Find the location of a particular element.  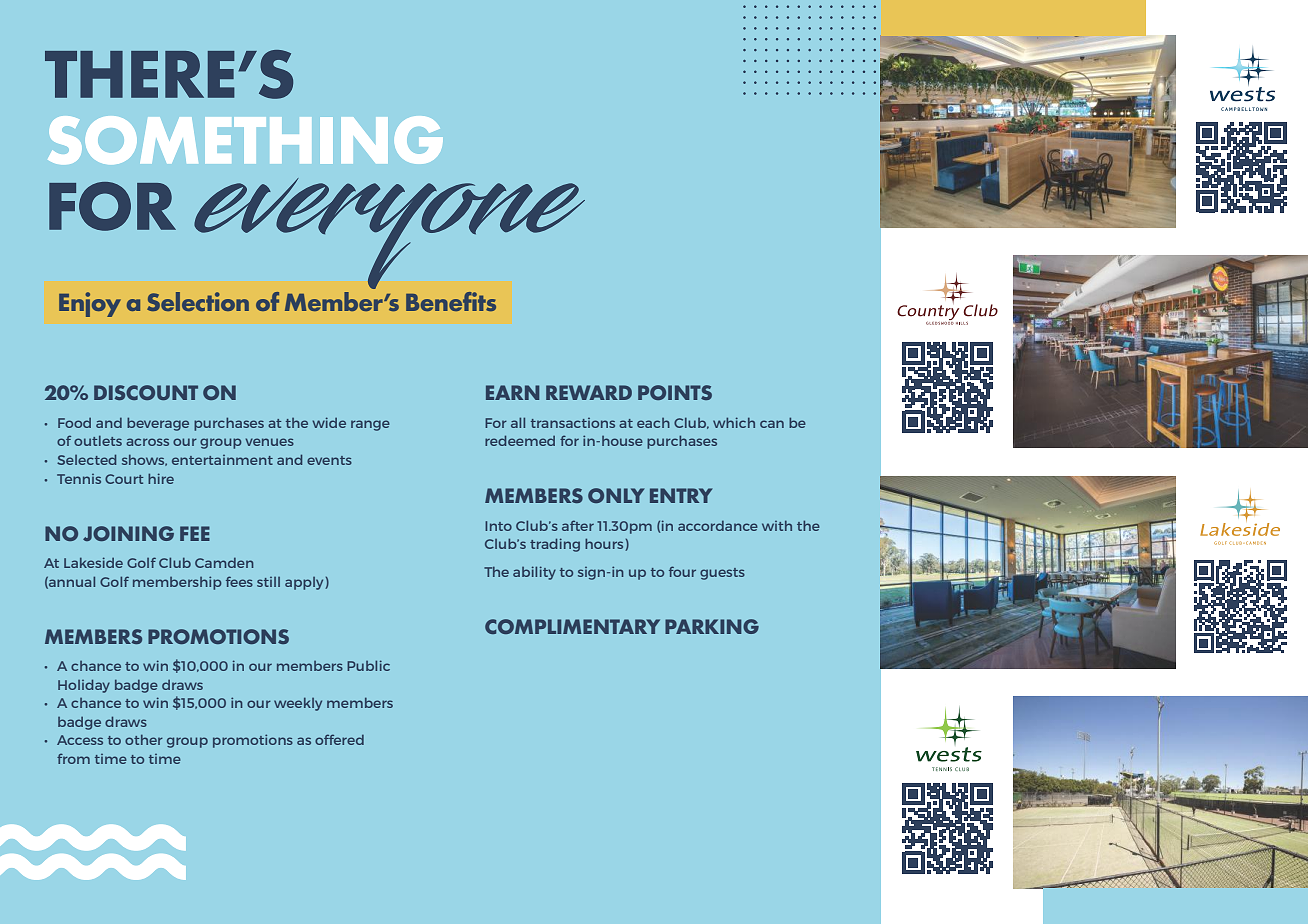

across is located at coordinates (147, 442).
